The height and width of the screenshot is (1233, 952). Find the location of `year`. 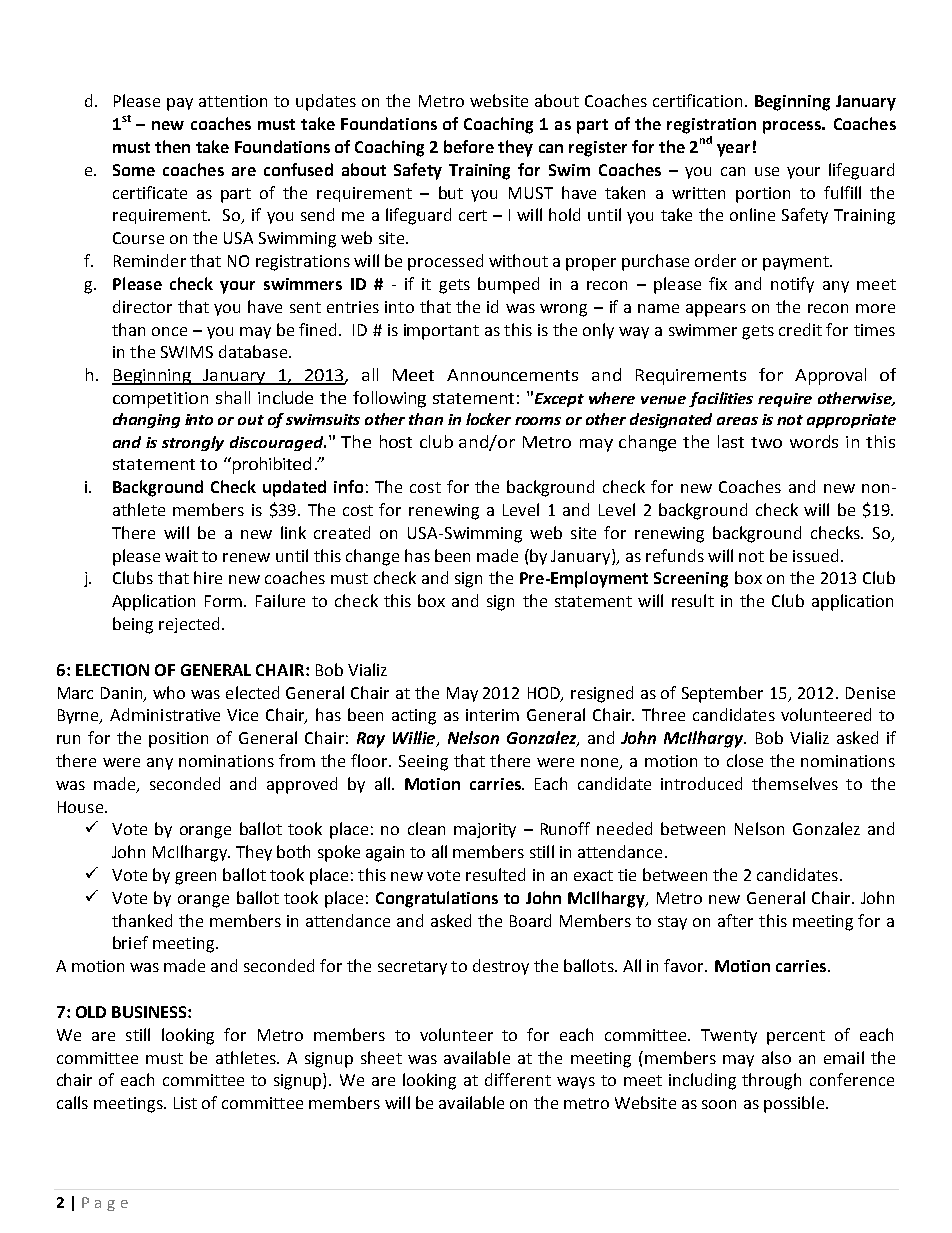

year is located at coordinates (733, 150).
